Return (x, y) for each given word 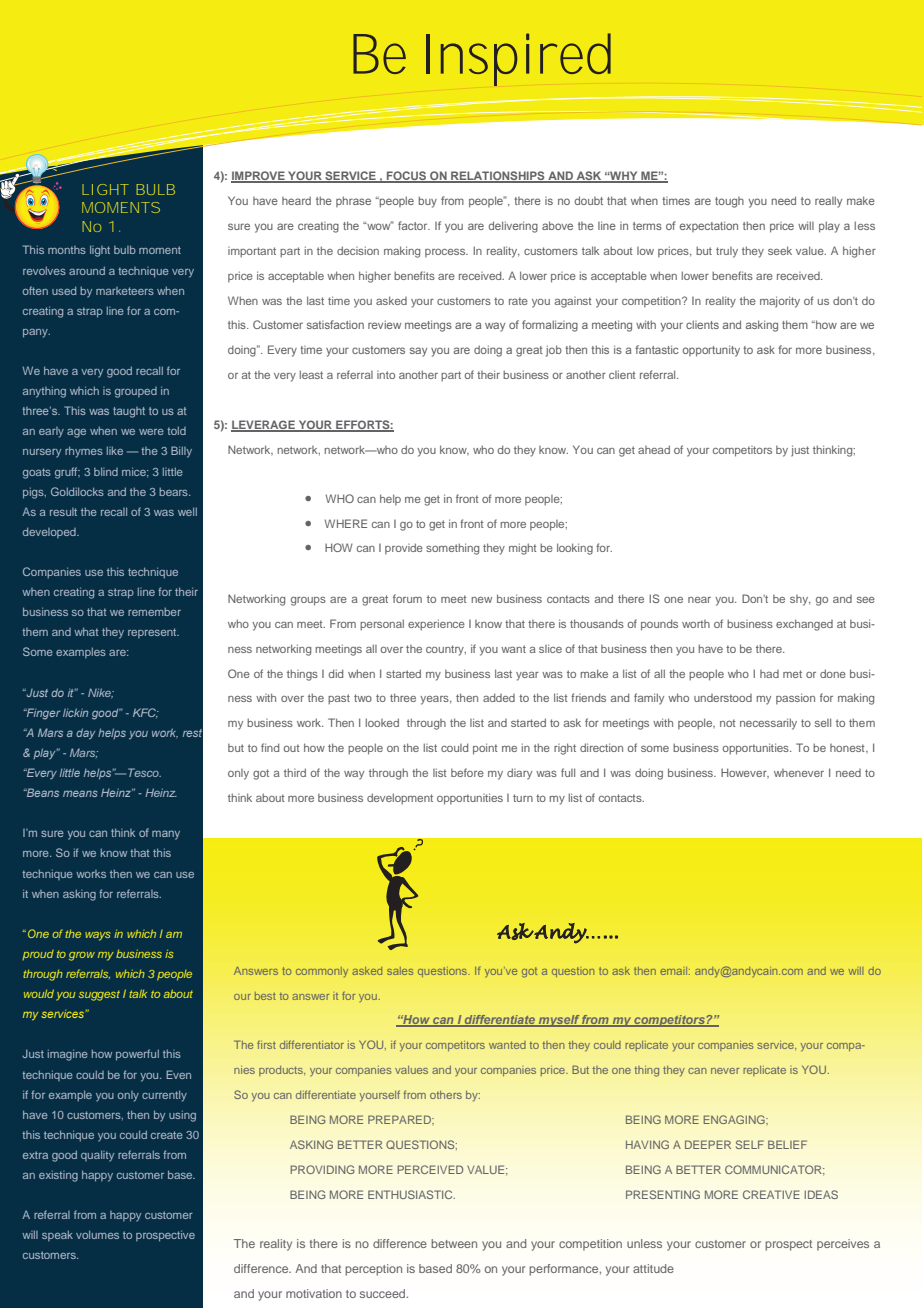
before (467, 772)
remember (154, 612)
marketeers (125, 291)
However (745, 773)
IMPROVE (259, 177)
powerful (137, 1055)
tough (729, 202)
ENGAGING (735, 1119)
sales (400, 971)
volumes (97, 1234)
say (418, 352)
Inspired (518, 59)
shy (800, 600)
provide (404, 548)
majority (780, 302)
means (80, 793)
